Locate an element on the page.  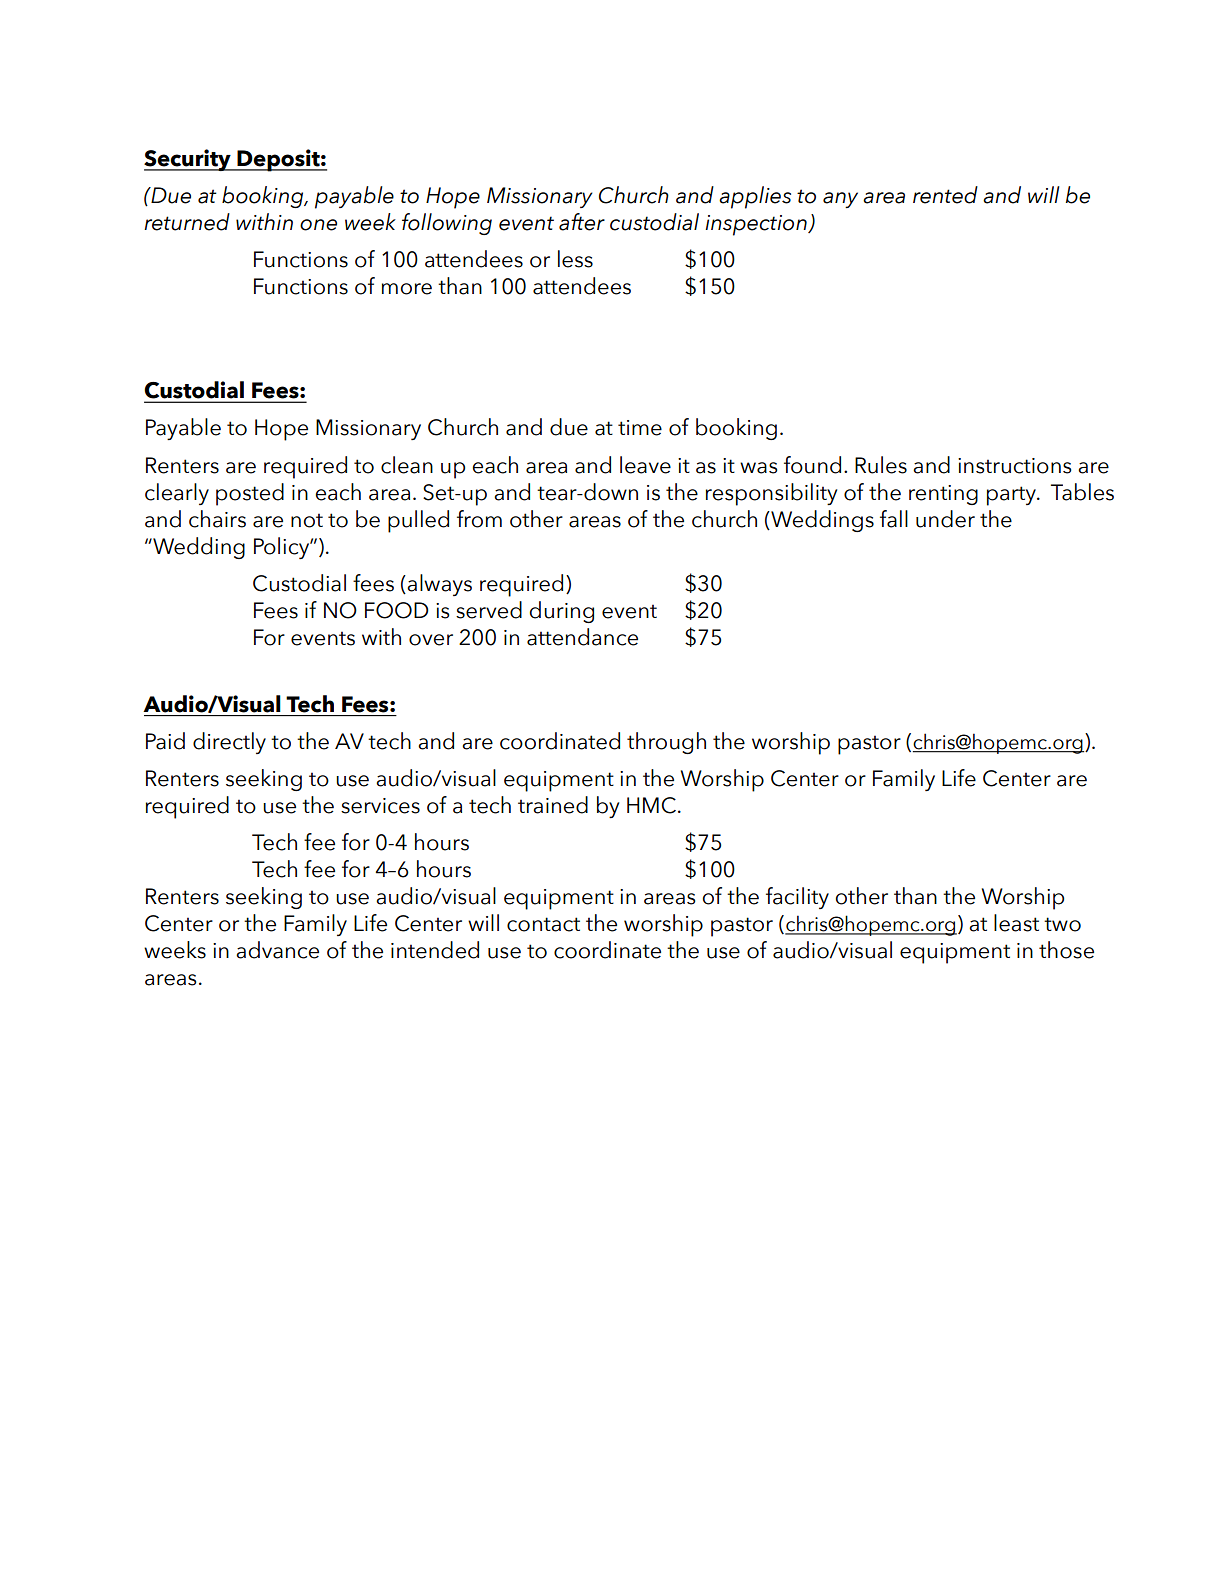
facility is located at coordinates (797, 898).
